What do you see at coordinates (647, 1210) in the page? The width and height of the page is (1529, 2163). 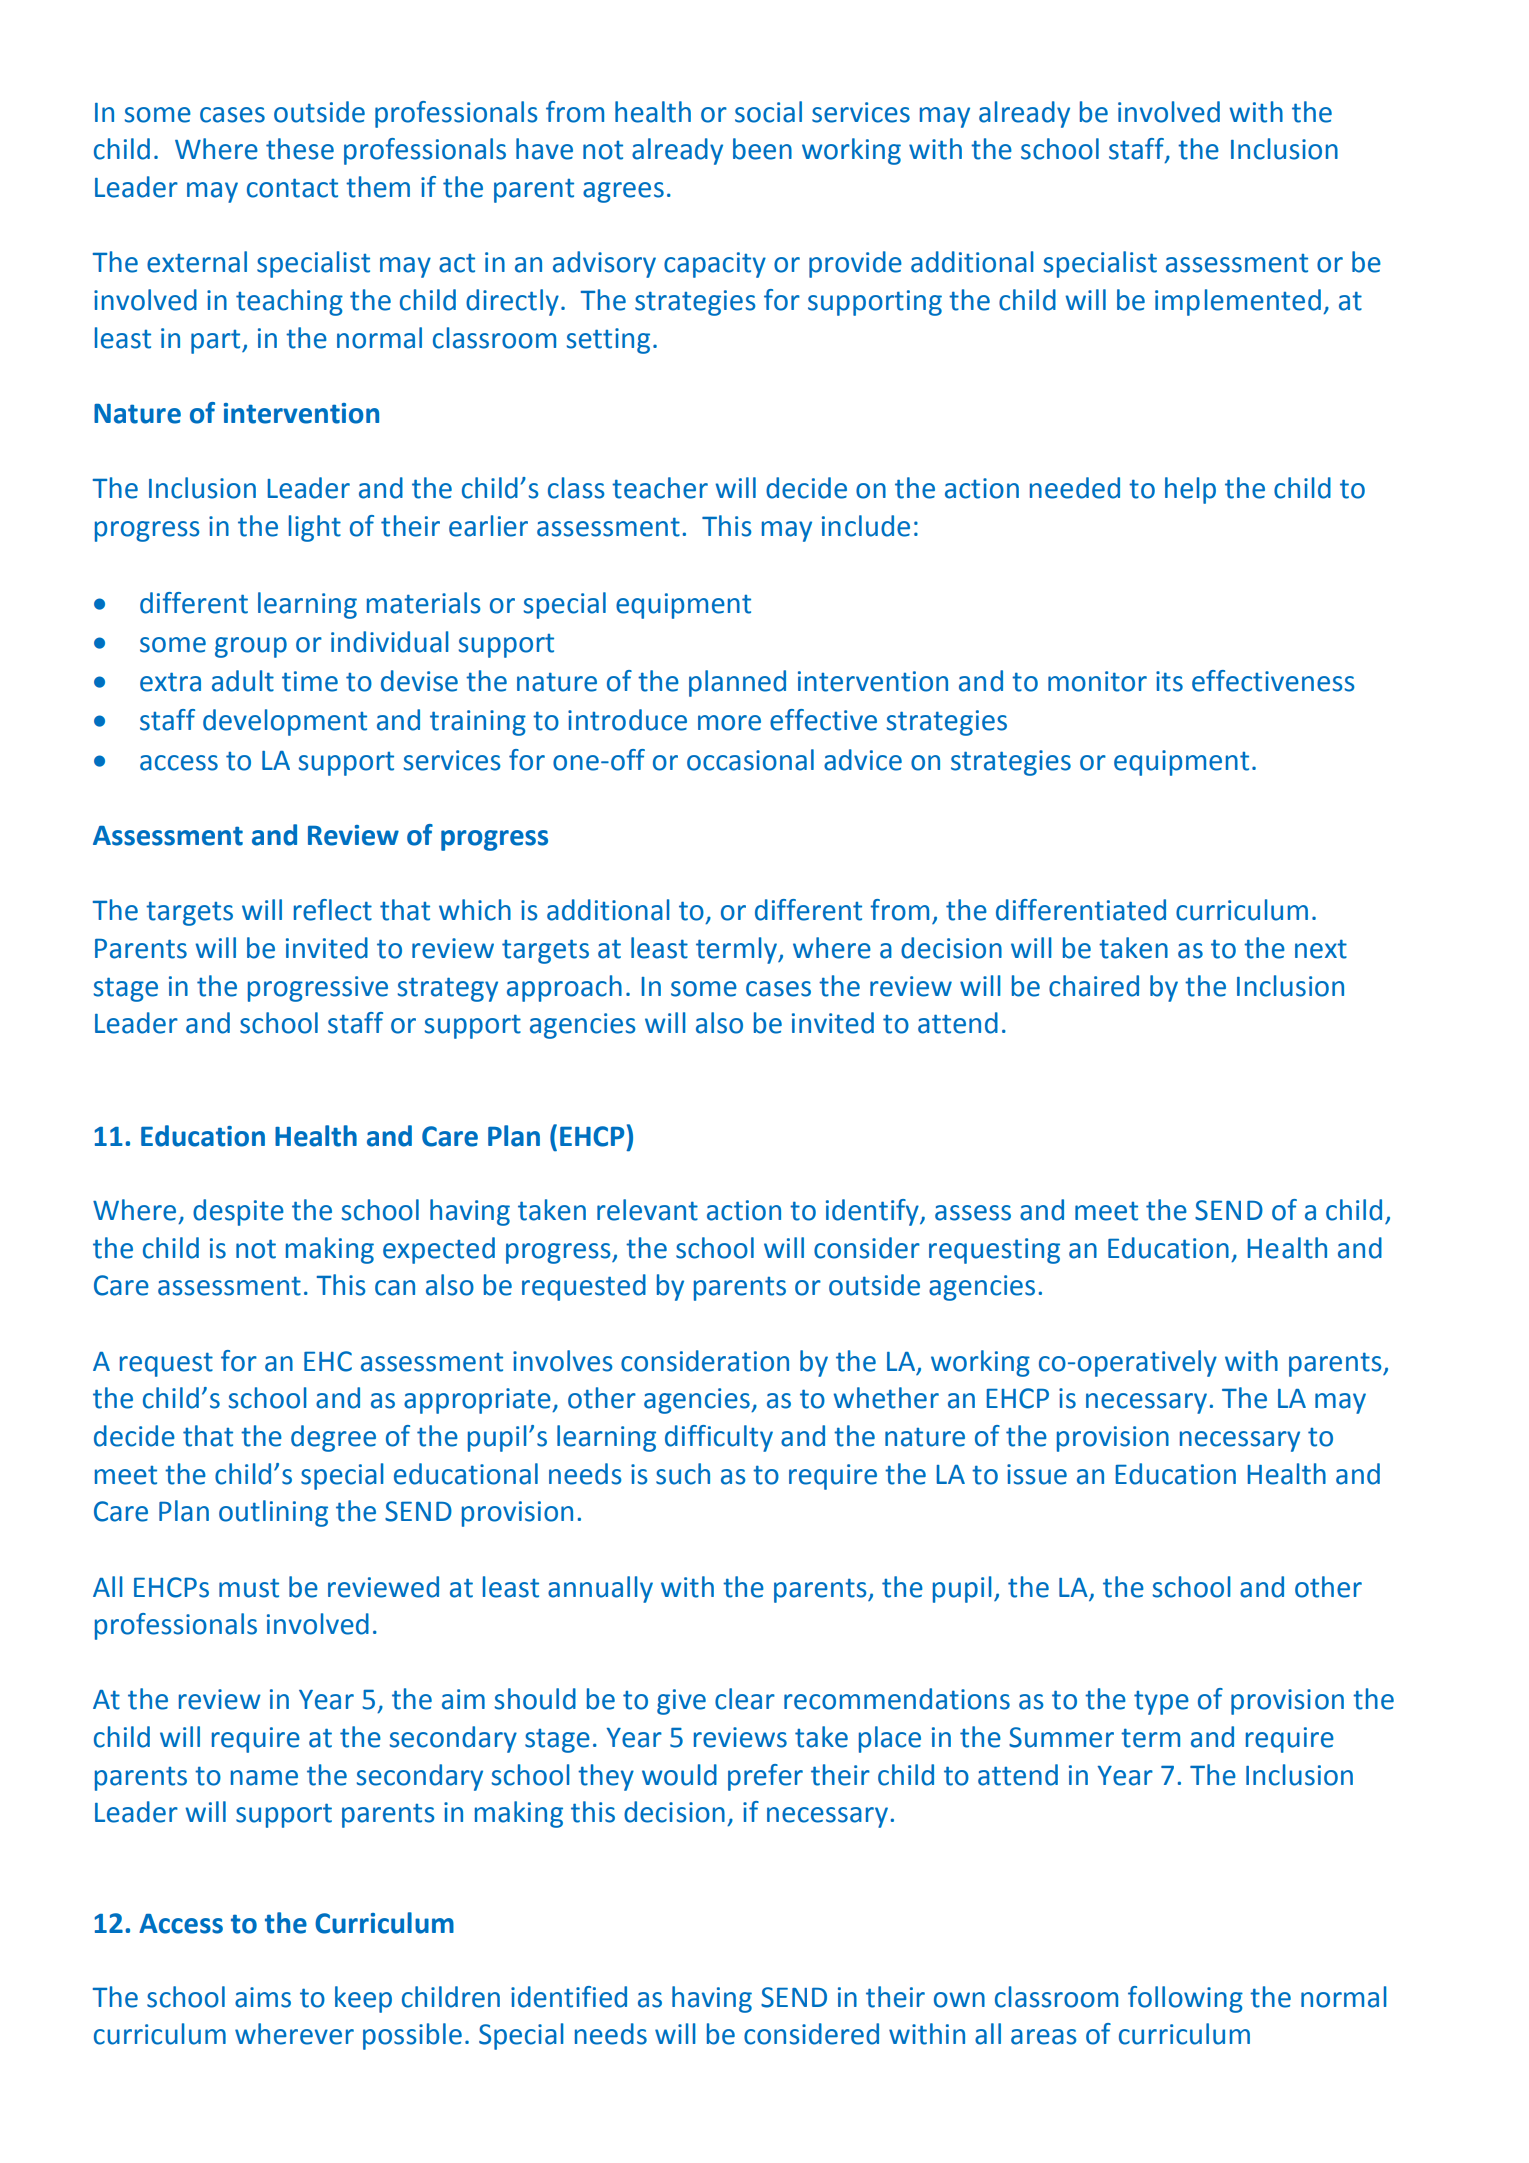 I see `relevant` at bounding box center [647, 1210].
